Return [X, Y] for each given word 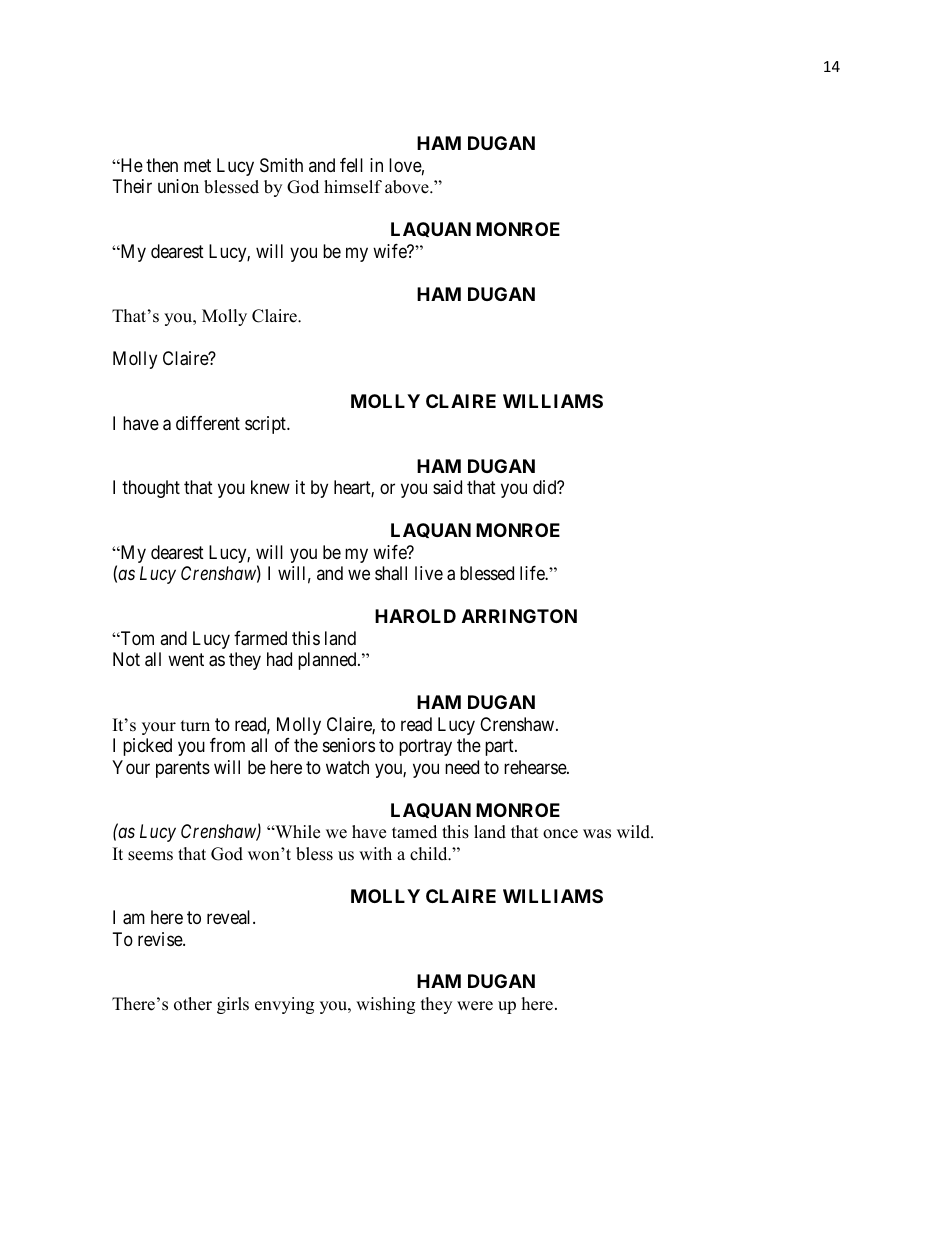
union [178, 186]
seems [150, 856]
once [560, 834]
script [266, 425]
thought [151, 489]
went [186, 659]
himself [353, 187]
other [193, 1004]
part [500, 747]
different [208, 423]
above [408, 187]
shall [391, 573]
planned [328, 661]
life [533, 573]
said [447, 487]
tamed [414, 832]
